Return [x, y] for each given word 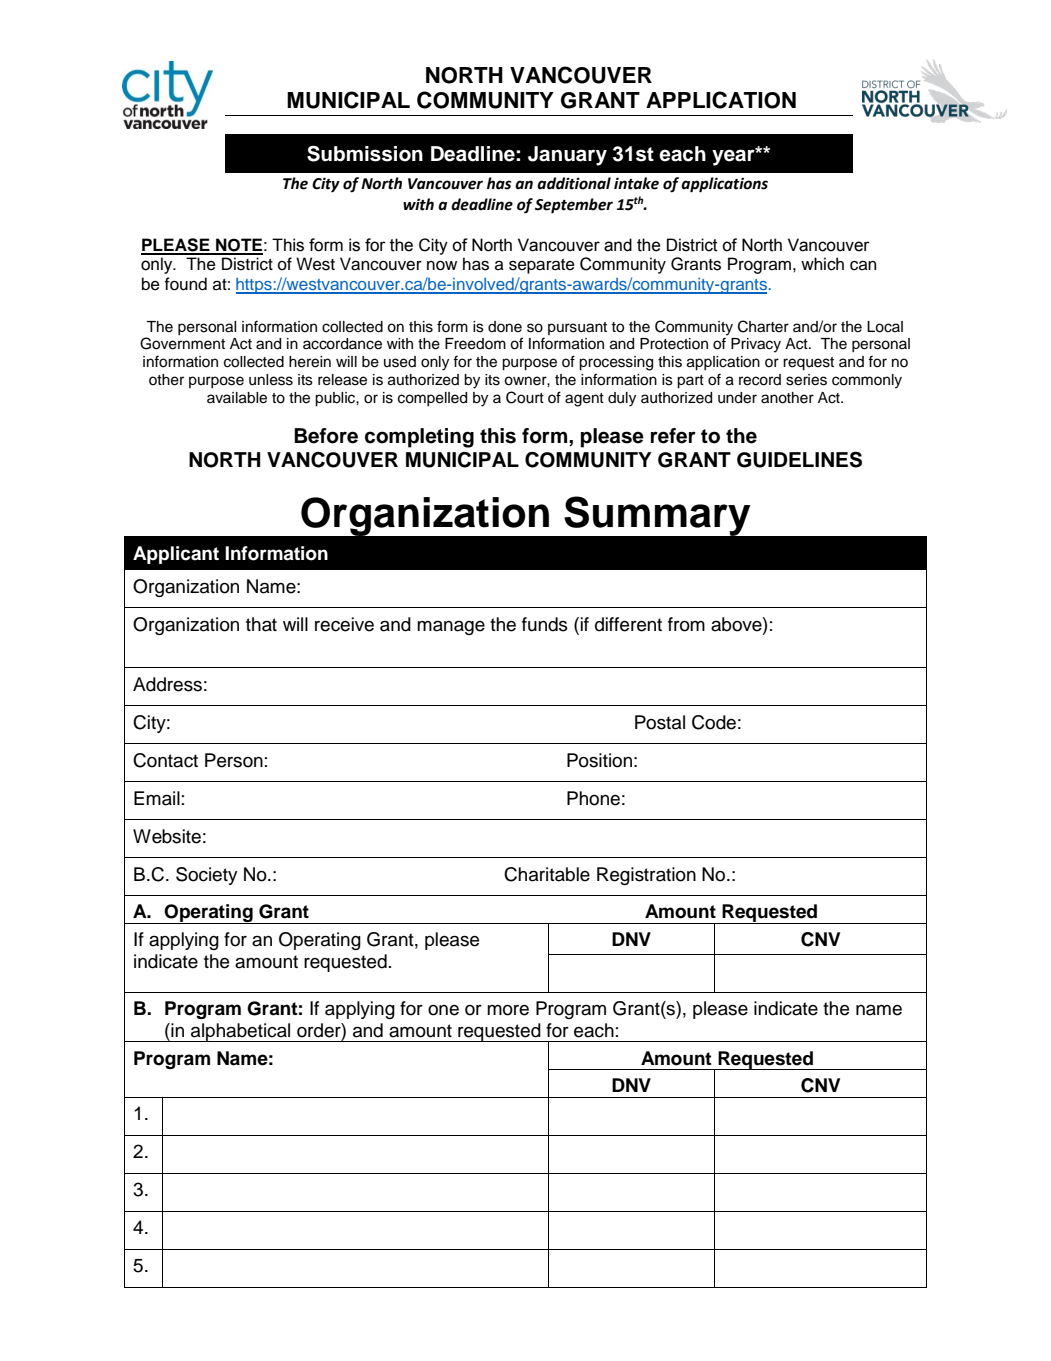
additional [574, 183]
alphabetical [241, 1032]
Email [157, 798]
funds [545, 624]
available [237, 398]
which [822, 264]
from [686, 624]
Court [525, 397]
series [806, 380]
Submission [365, 154]
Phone [593, 798]
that [261, 624]
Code [714, 722]
